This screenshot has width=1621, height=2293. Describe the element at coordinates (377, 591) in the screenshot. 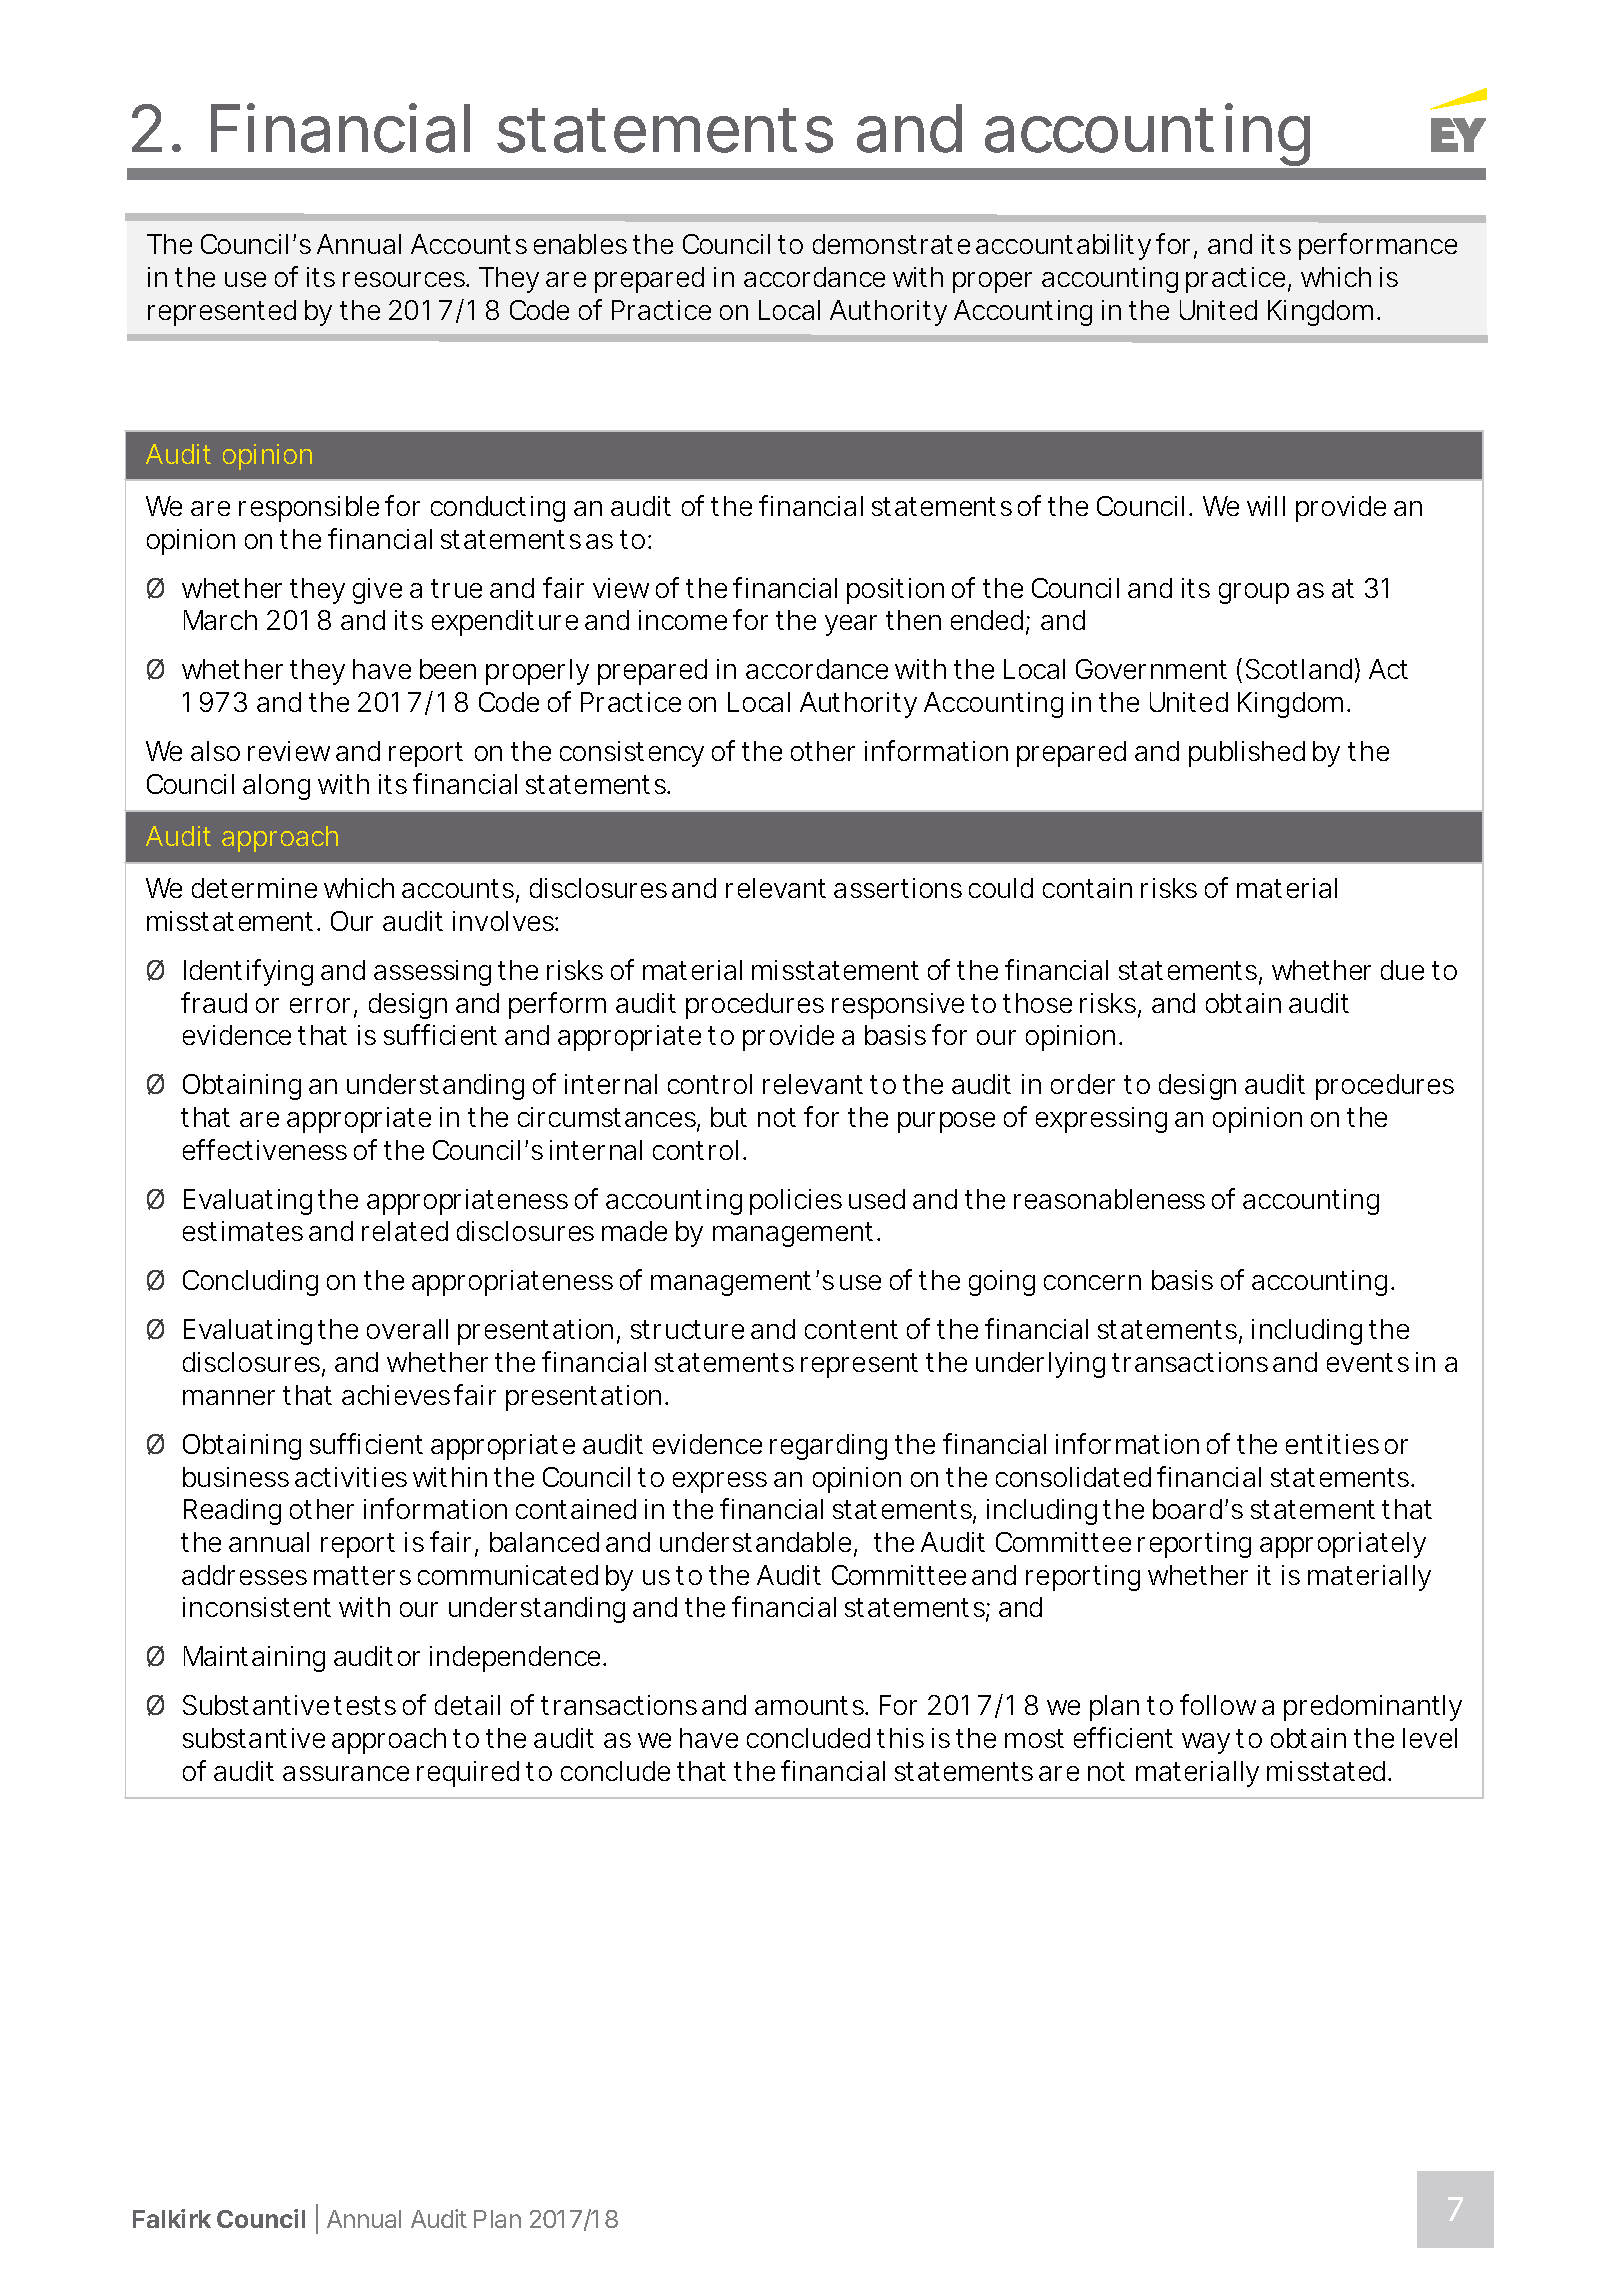

I see `give` at that location.
